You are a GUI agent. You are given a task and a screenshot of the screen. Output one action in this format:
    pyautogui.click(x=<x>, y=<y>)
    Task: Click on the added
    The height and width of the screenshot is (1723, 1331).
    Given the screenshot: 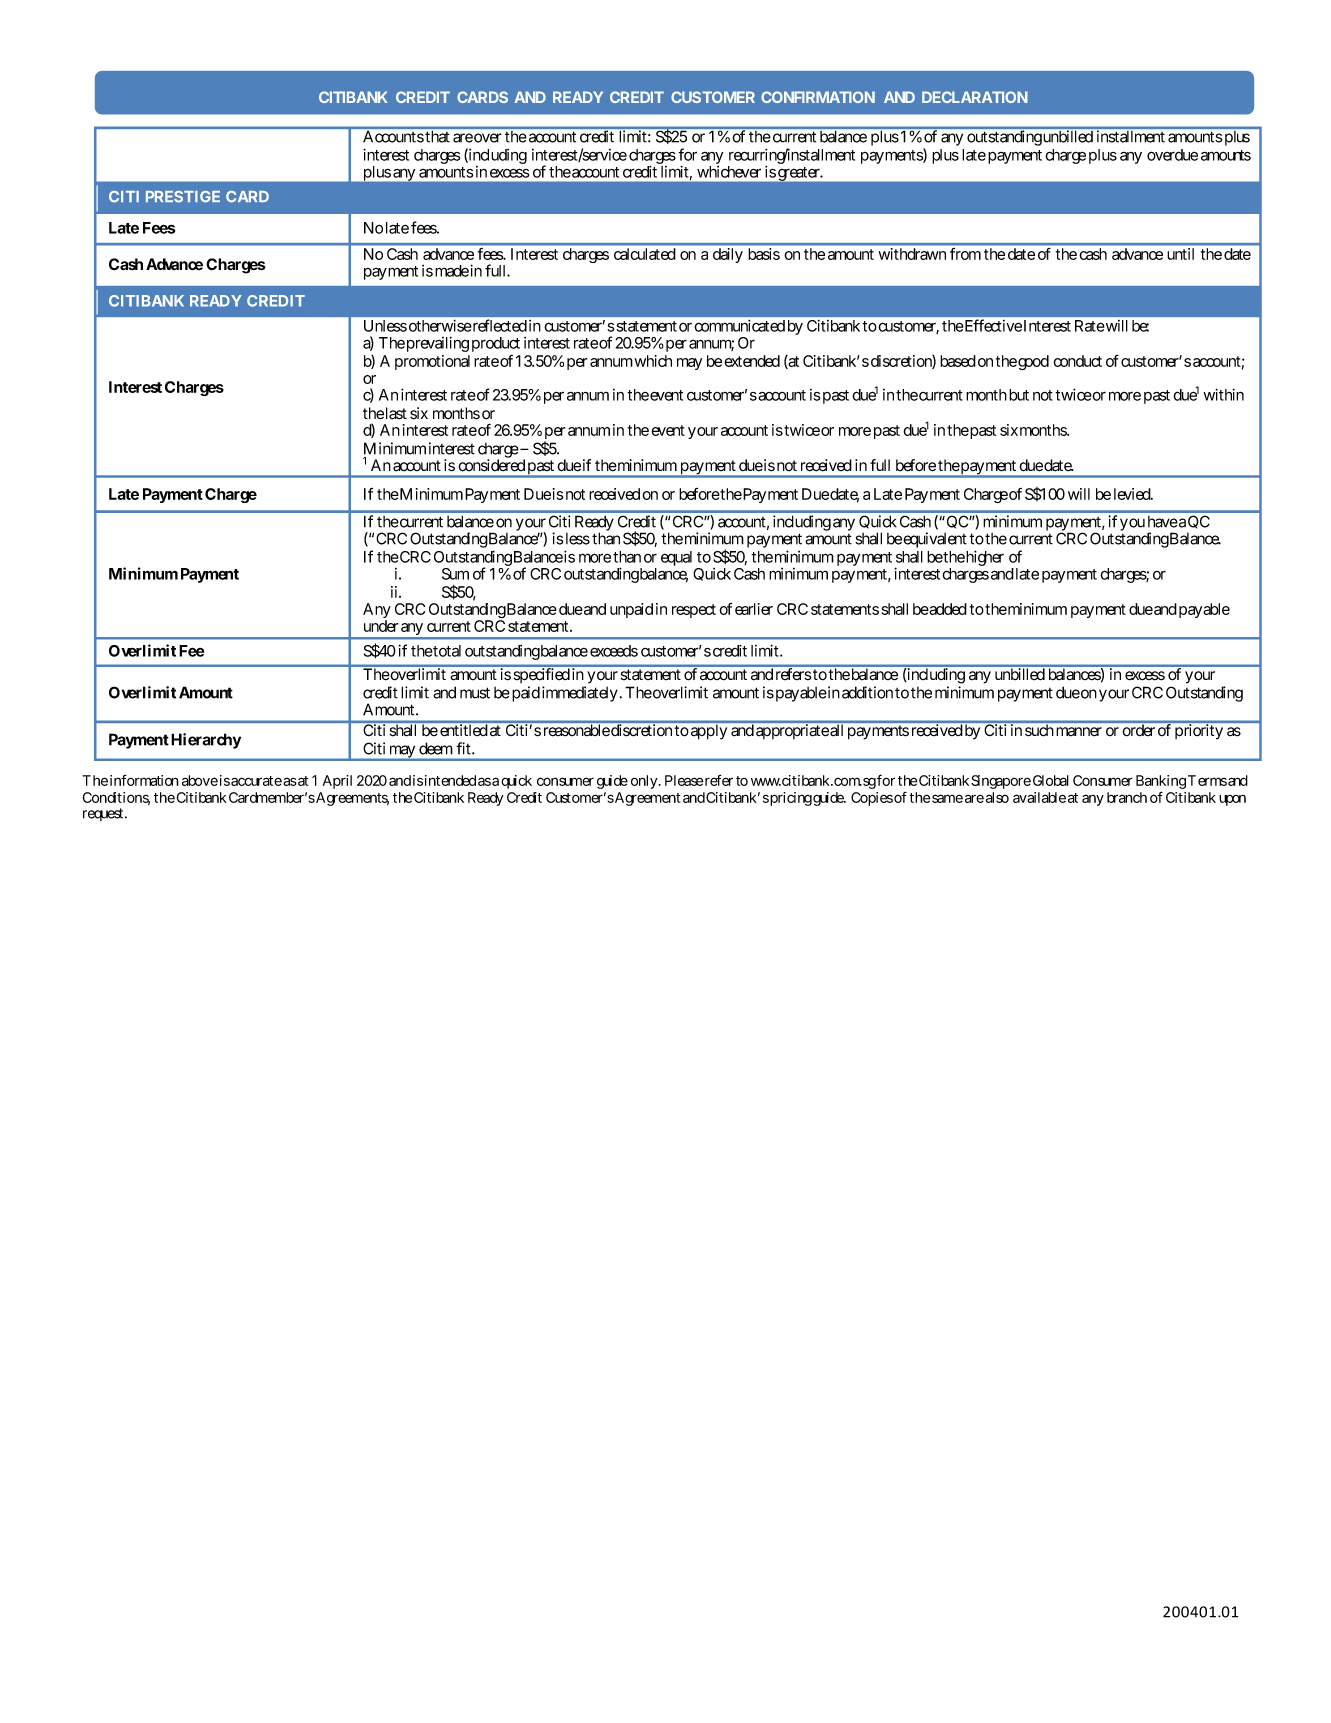 What is the action you would take?
    pyautogui.click(x=947, y=609)
